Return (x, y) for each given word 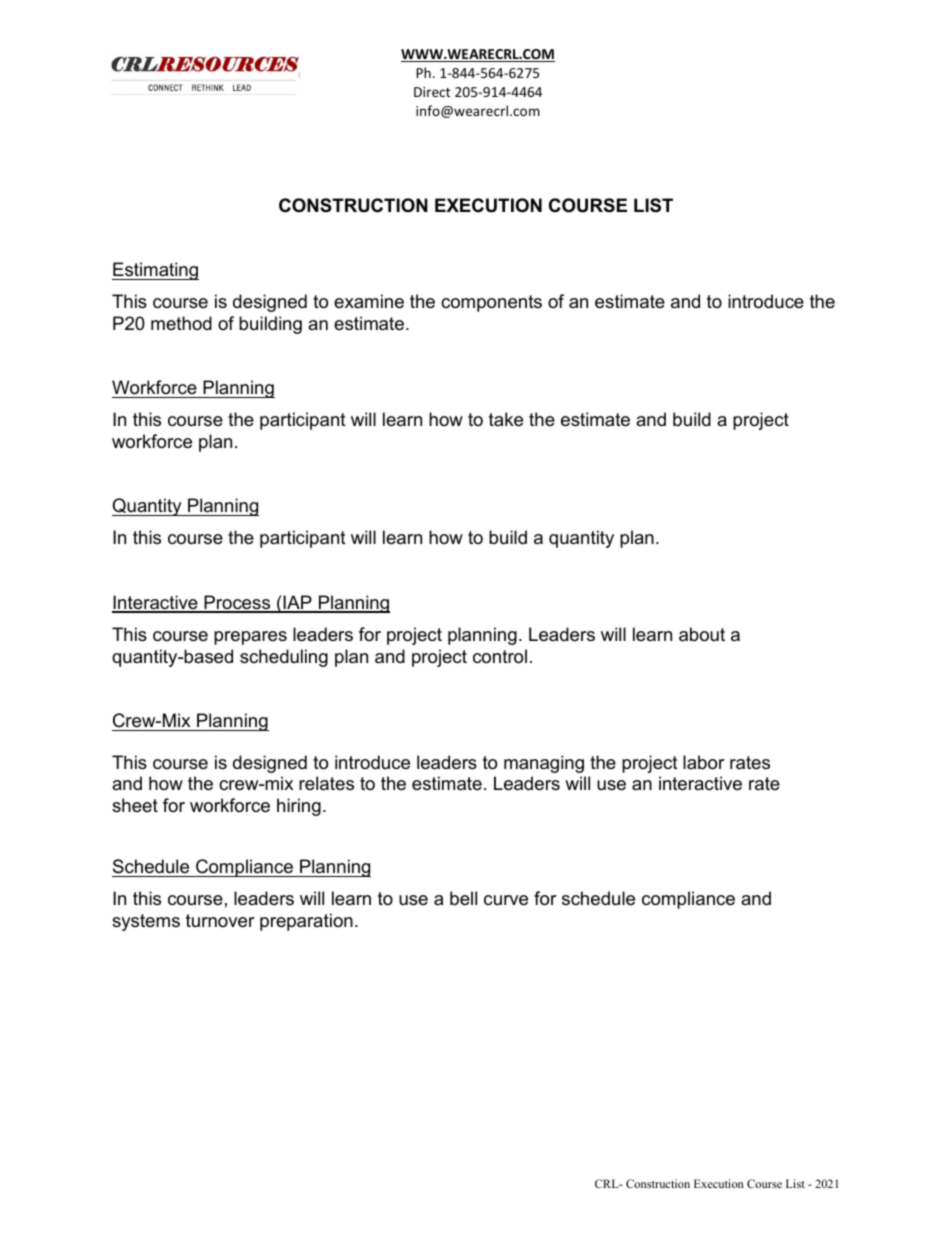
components (491, 303)
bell (463, 898)
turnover (220, 921)
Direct (432, 92)
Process (237, 603)
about (702, 634)
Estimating (155, 271)
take (506, 419)
